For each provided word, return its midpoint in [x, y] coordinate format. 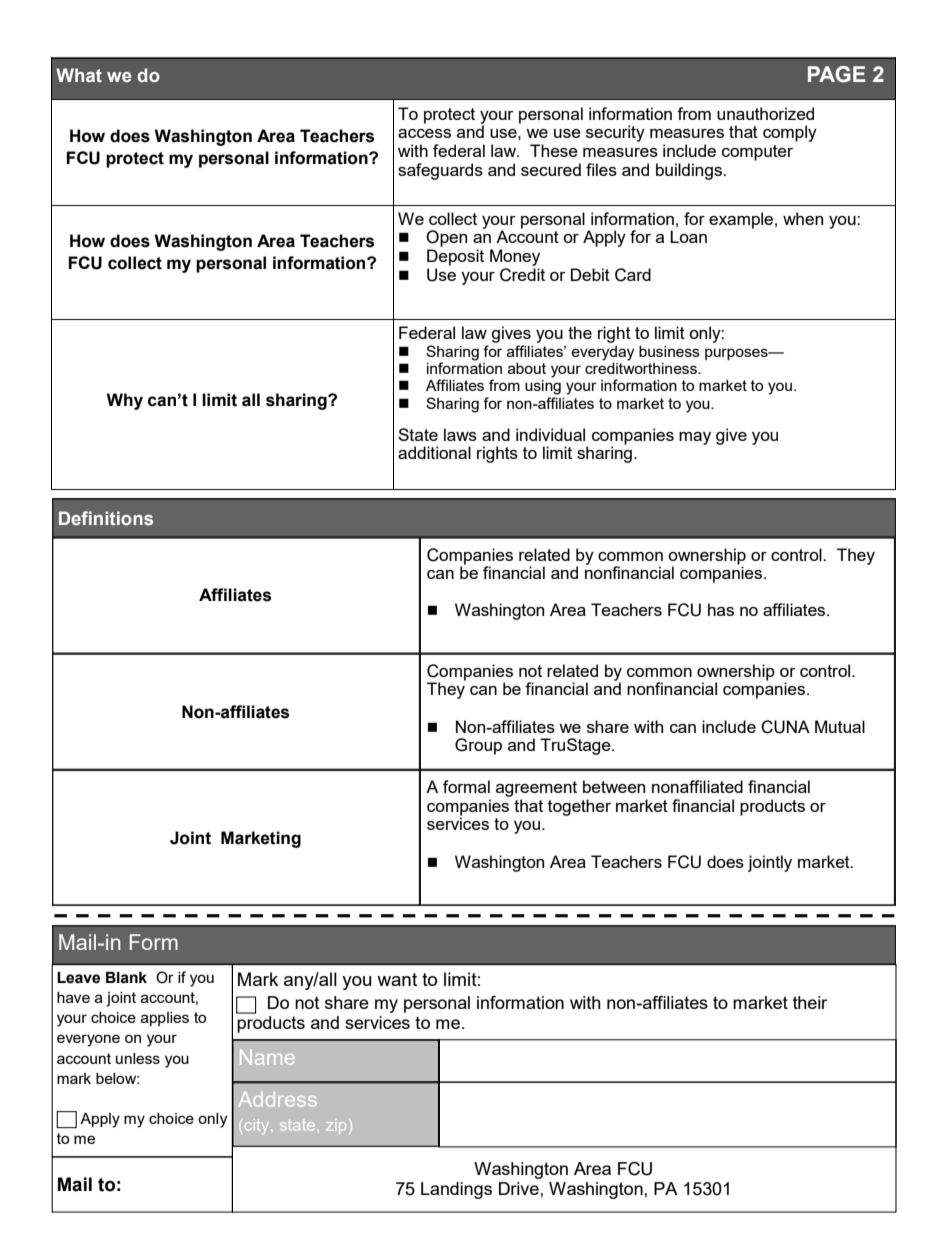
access [424, 133]
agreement [536, 789]
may [695, 438]
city [258, 1126]
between [614, 786]
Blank [126, 978]
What [79, 75]
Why [124, 401]
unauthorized [765, 113]
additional [434, 452]
